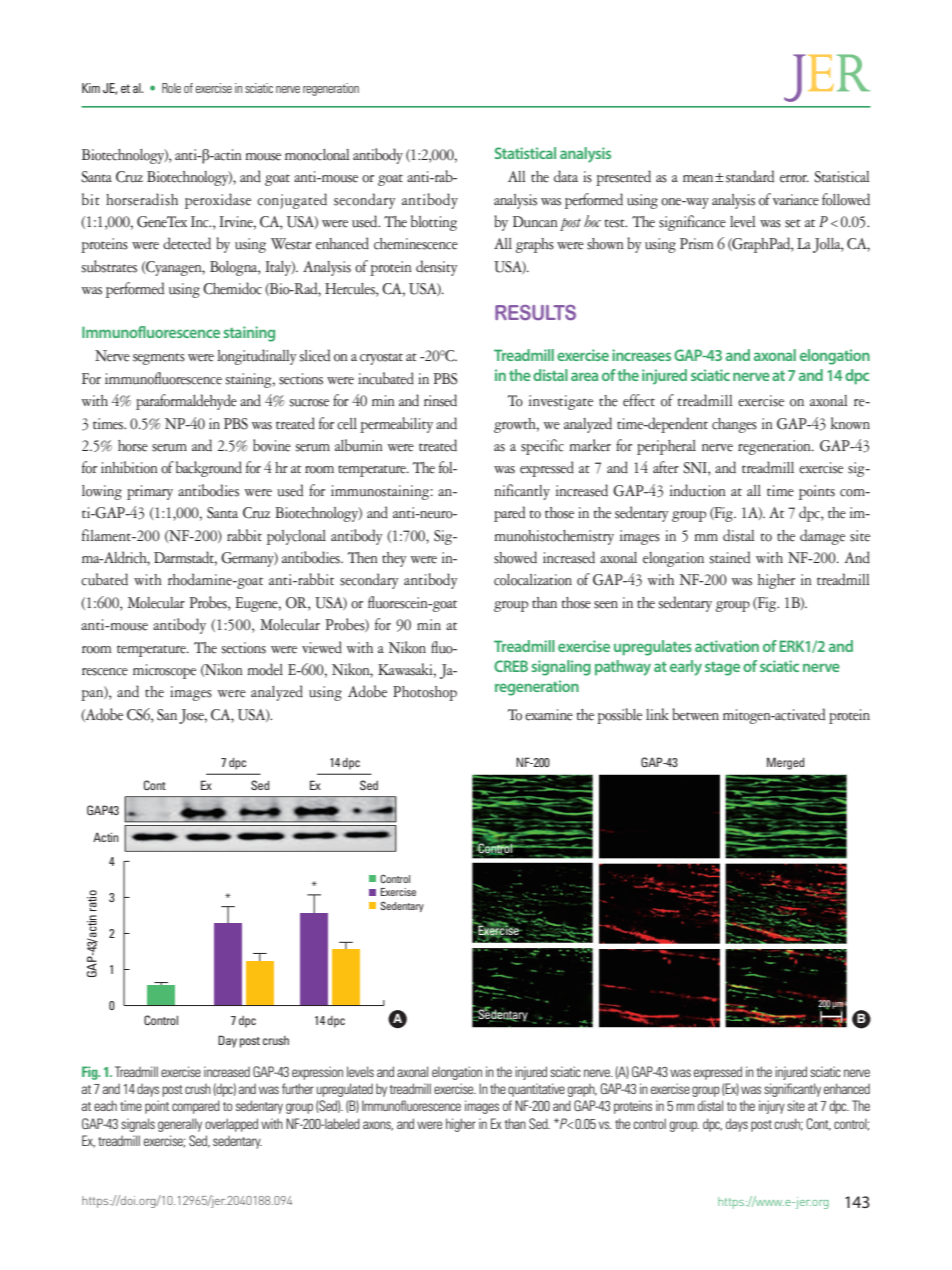 This screenshot has width=952, height=1270. Describe the element at coordinates (566, 176) in the screenshot. I see `data` at that location.
